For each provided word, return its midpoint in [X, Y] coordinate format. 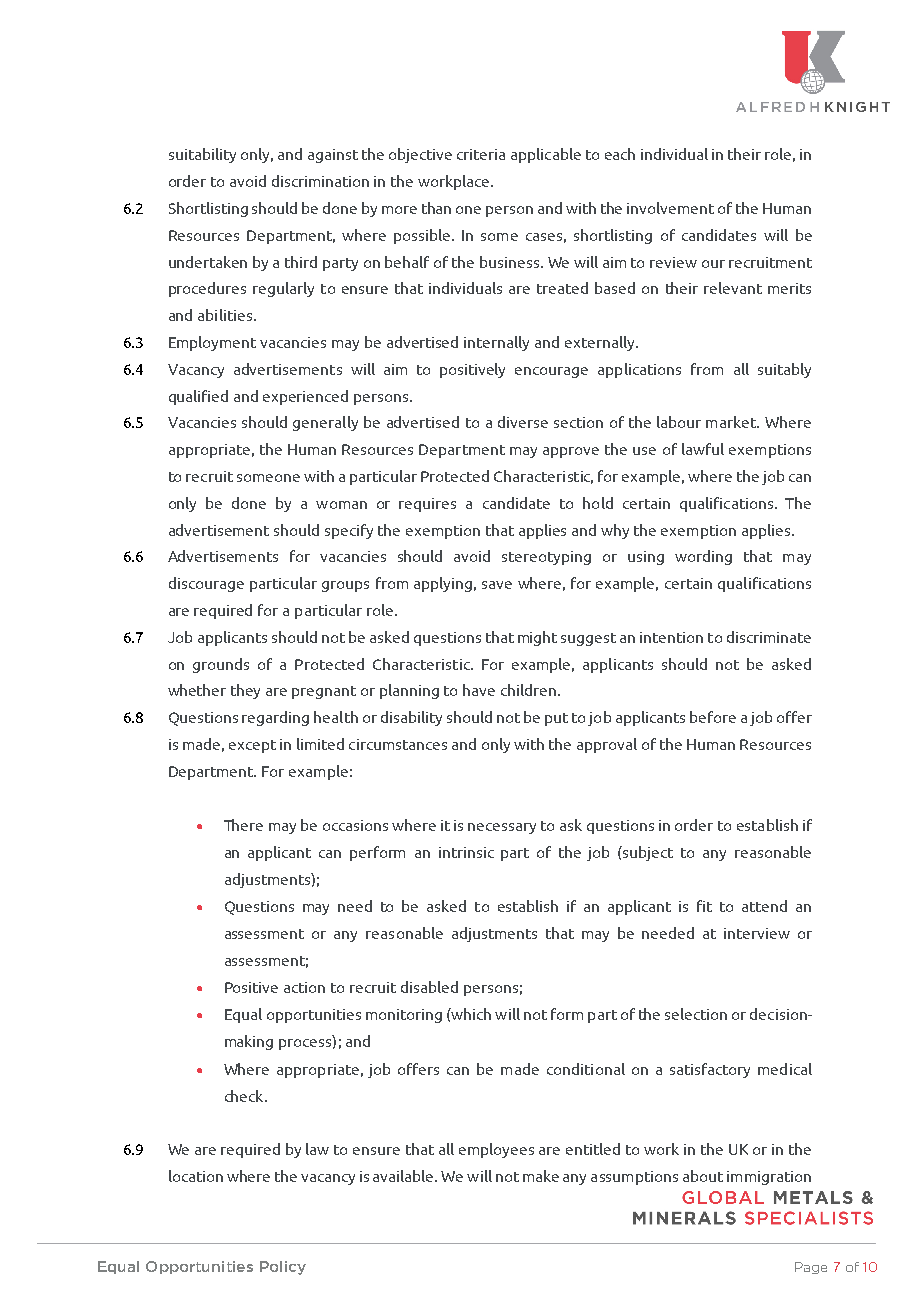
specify [349, 531]
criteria [481, 154]
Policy [283, 1268]
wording [703, 557]
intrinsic [466, 852]
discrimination [320, 181]
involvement [670, 208]
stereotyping [546, 558]
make [541, 1176]
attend [764, 906]
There [243, 825]
